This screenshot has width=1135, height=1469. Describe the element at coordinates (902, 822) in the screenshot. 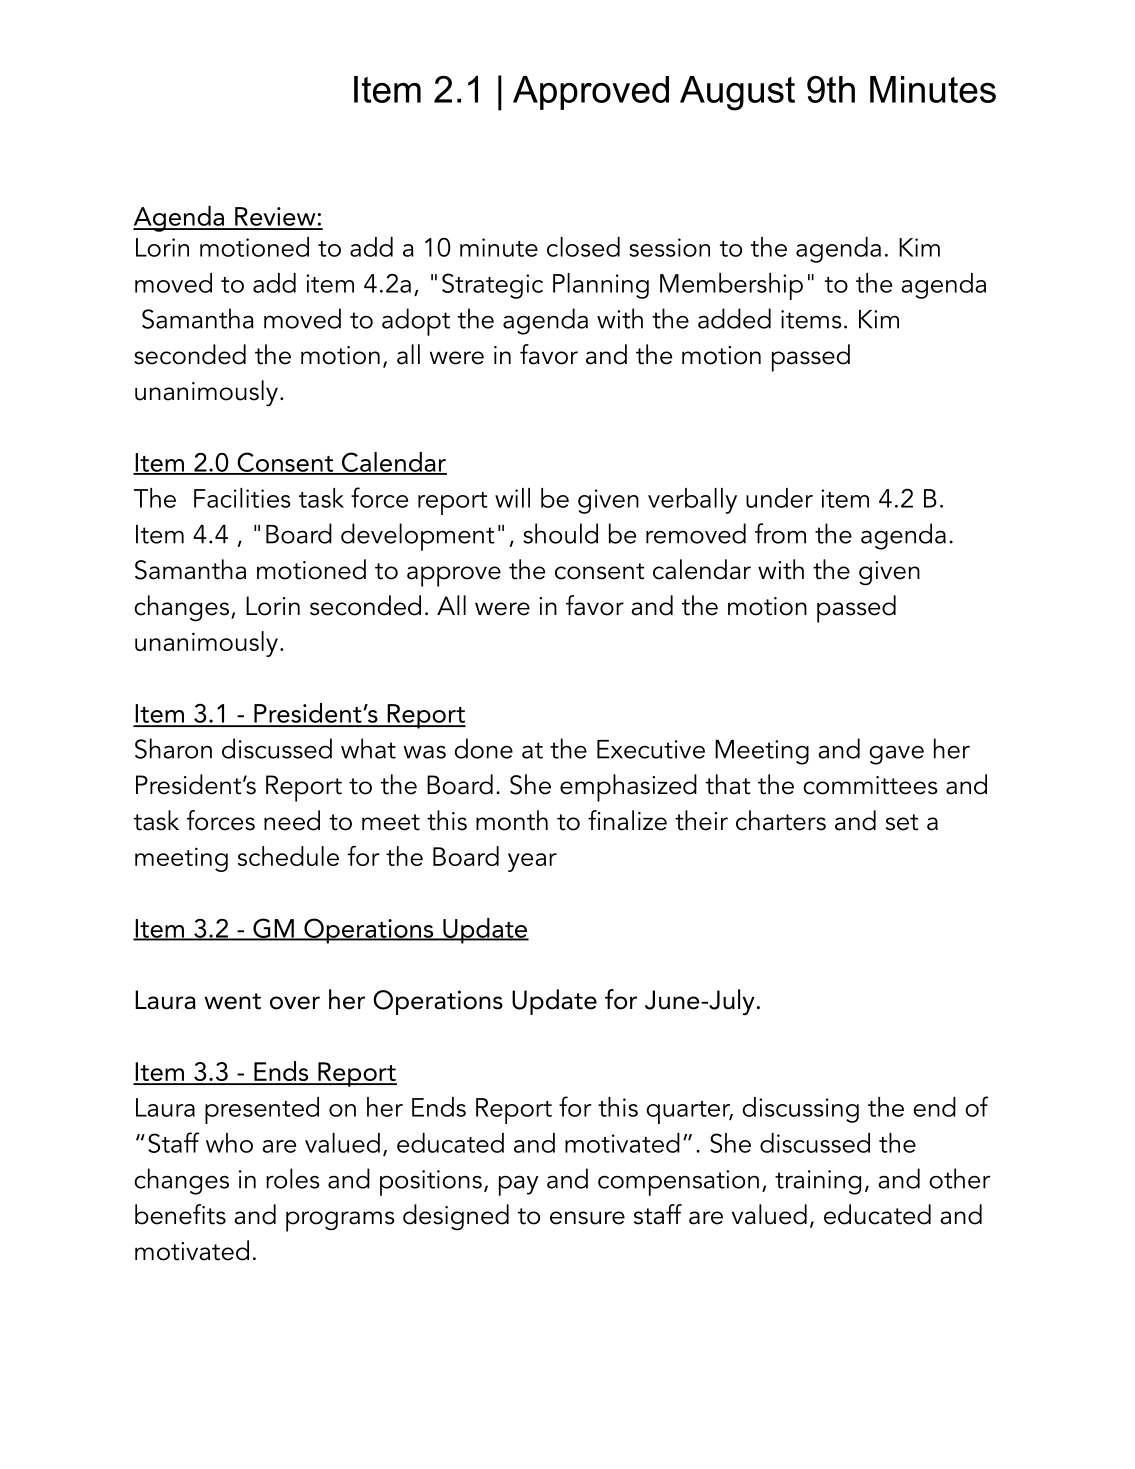

I see `set` at that location.
